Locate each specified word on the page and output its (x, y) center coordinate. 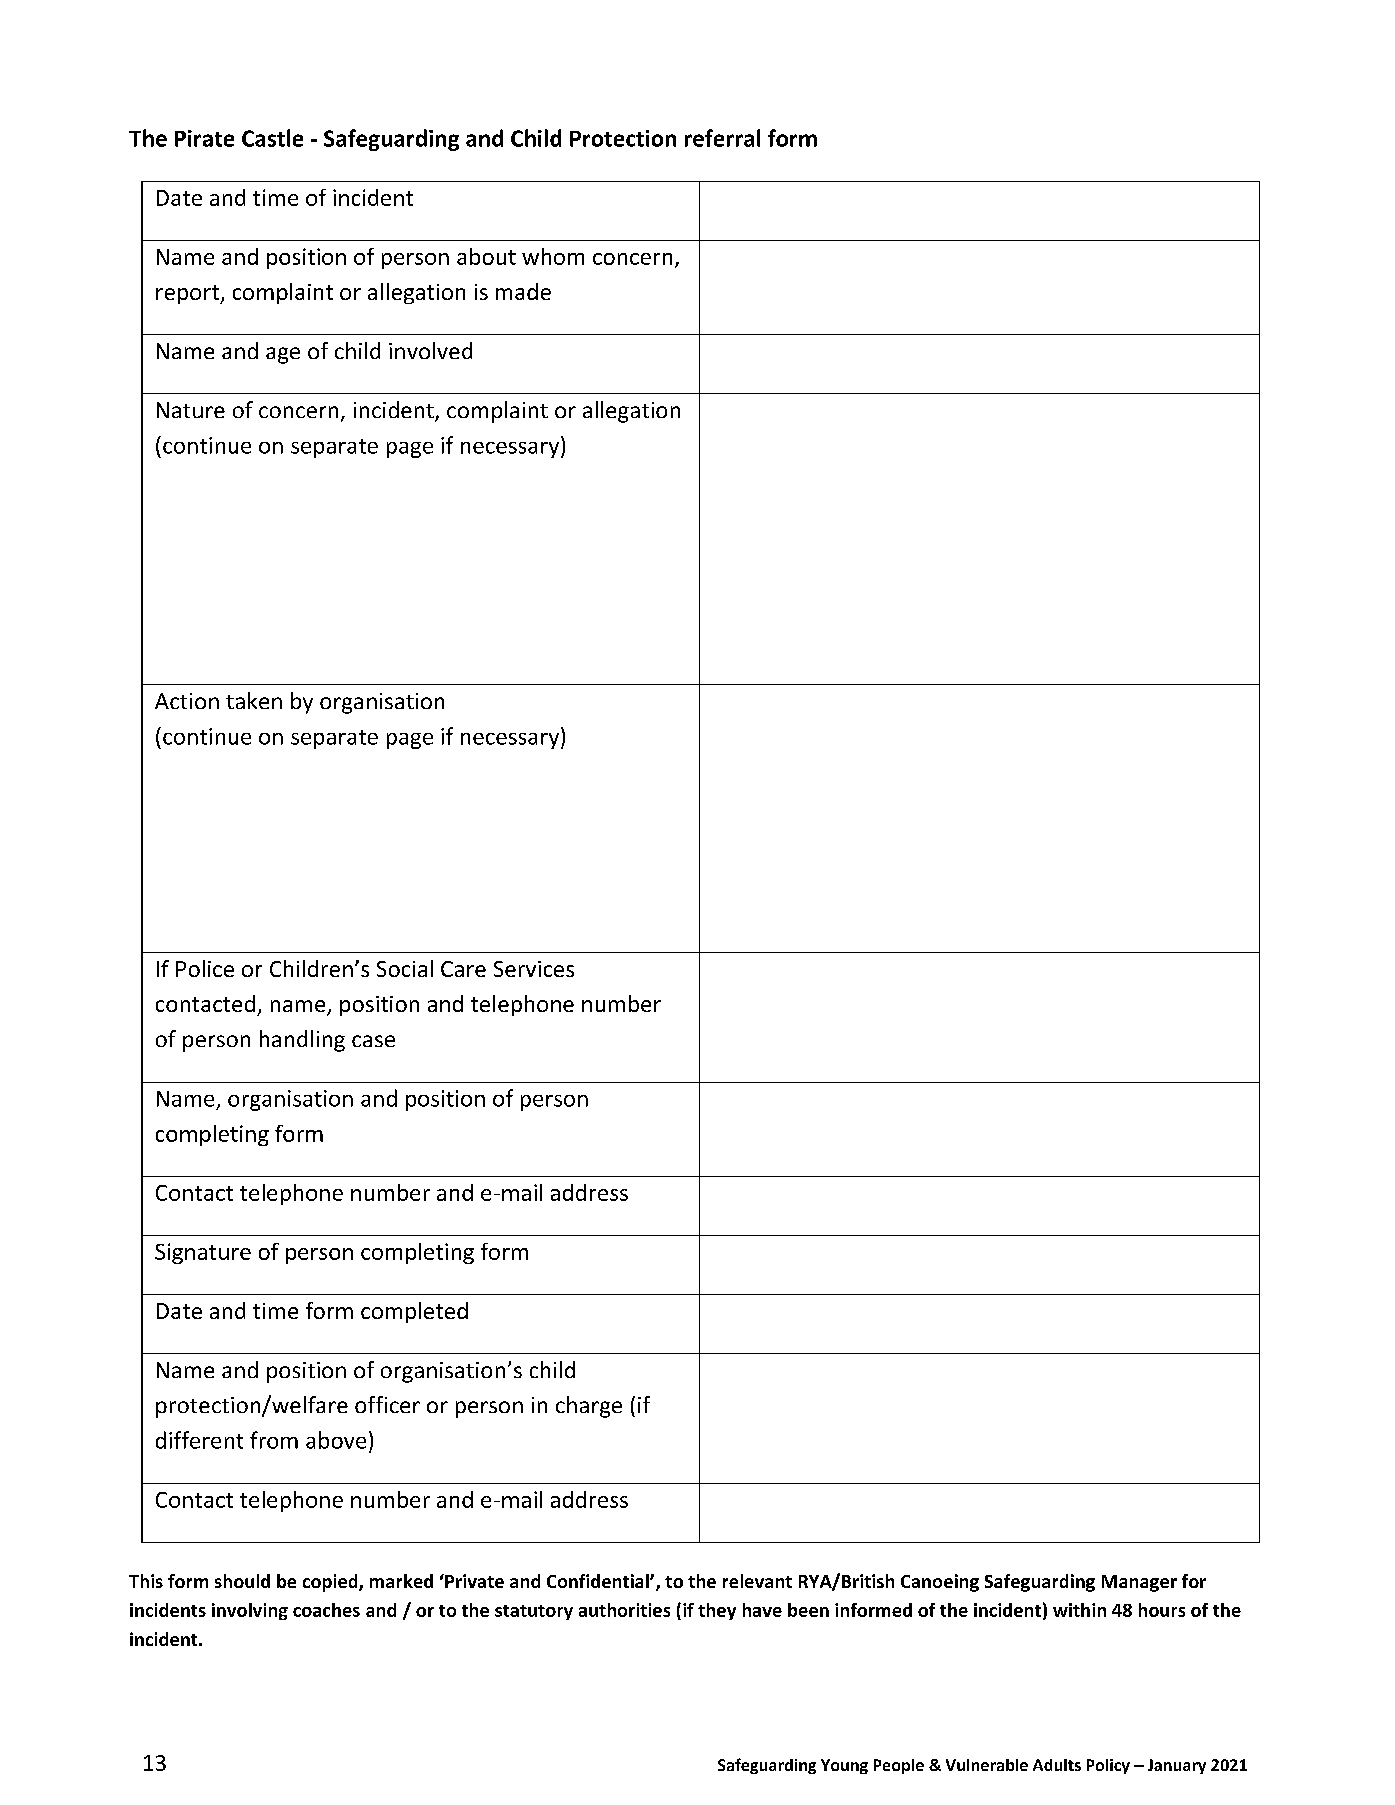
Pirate (204, 138)
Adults (1057, 1765)
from (274, 1440)
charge (589, 1407)
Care (463, 969)
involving (250, 1611)
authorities (624, 1610)
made (523, 291)
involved (430, 350)
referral (722, 138)
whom (553, 256)
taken (254, 700)
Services (534, 969)
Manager (1139, 1583)
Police (205, 968)
